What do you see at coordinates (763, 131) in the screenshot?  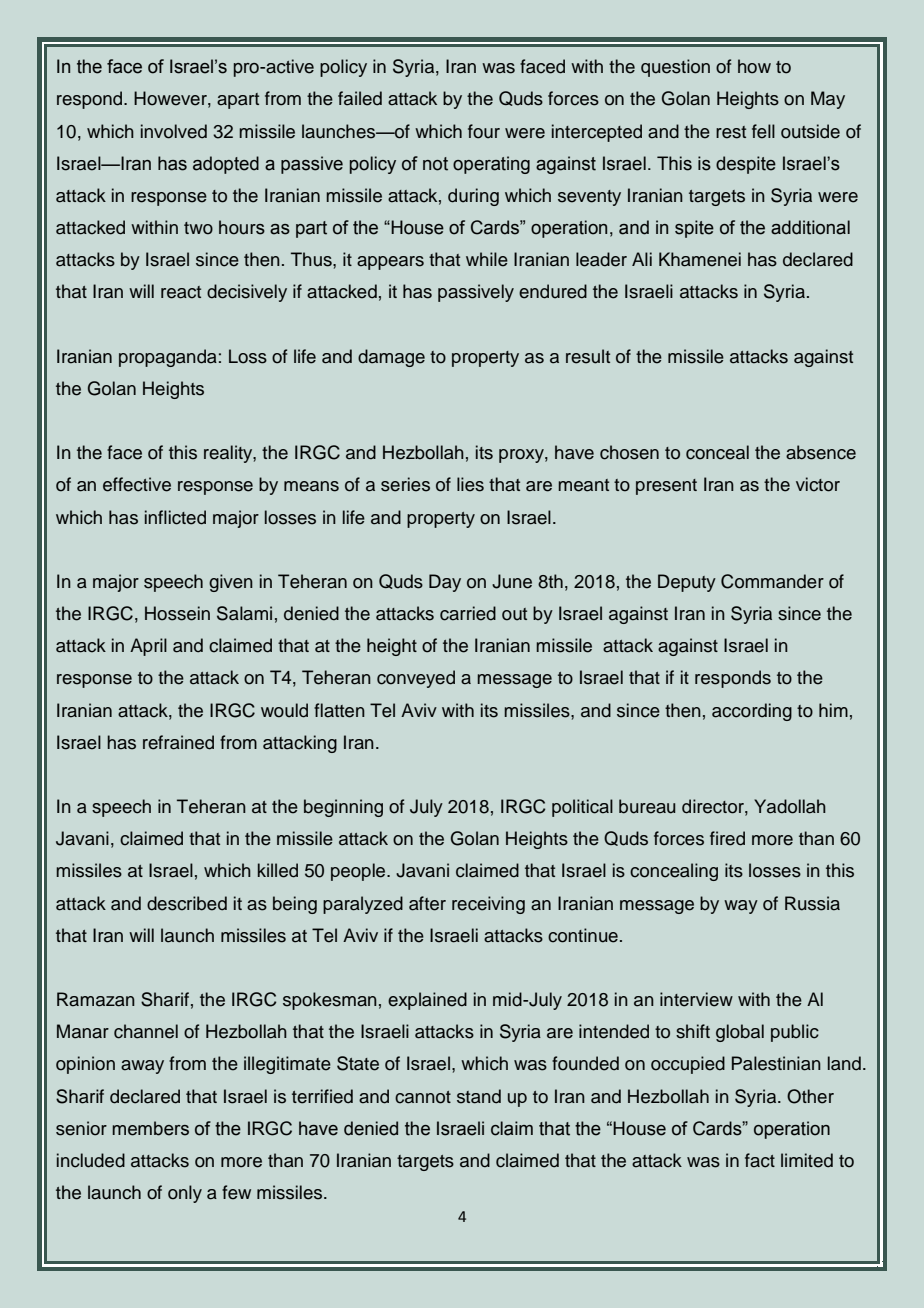 I see `fell` at bounding box center [763, 131].
